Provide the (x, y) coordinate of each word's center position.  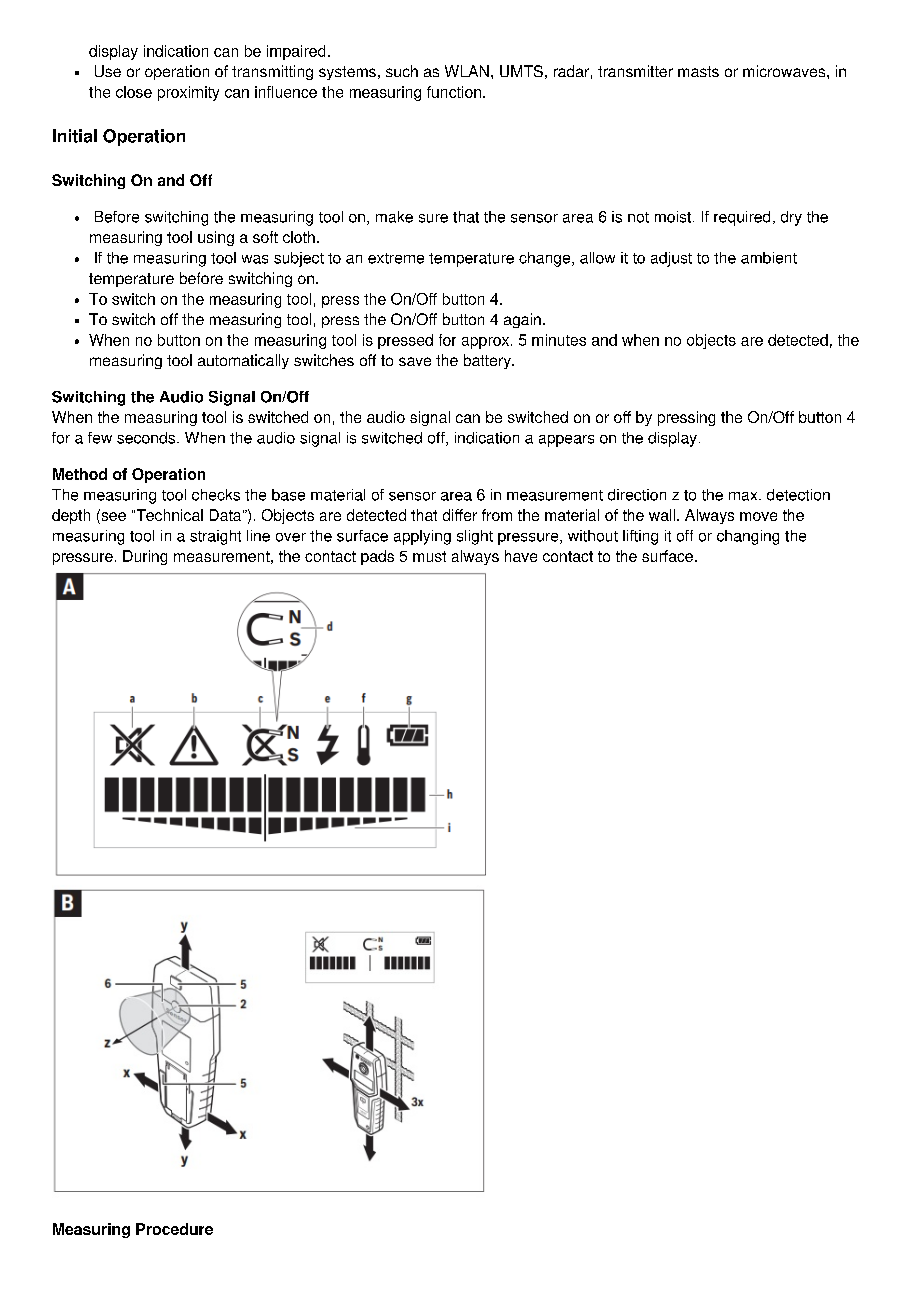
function (454, 92)
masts (698, 71)
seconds (147, 438)
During (145, 557)
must (429, 556)
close (134, 92)
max (744, 496)
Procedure (174, 1229)
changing (748, 537)
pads (377, 557)
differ (460, 515)
